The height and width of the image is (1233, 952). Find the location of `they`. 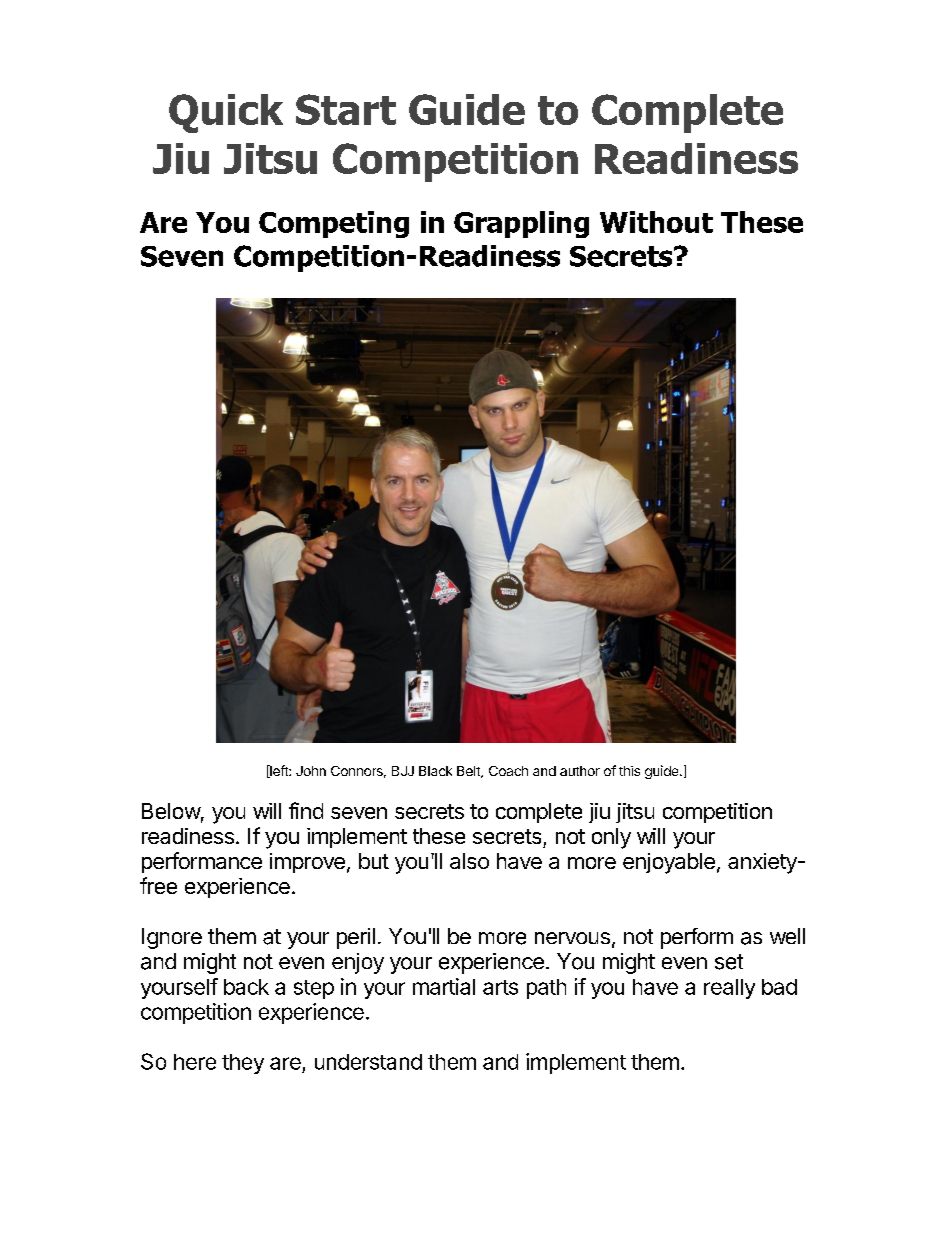

they is located at coordinates (243, 1064).
